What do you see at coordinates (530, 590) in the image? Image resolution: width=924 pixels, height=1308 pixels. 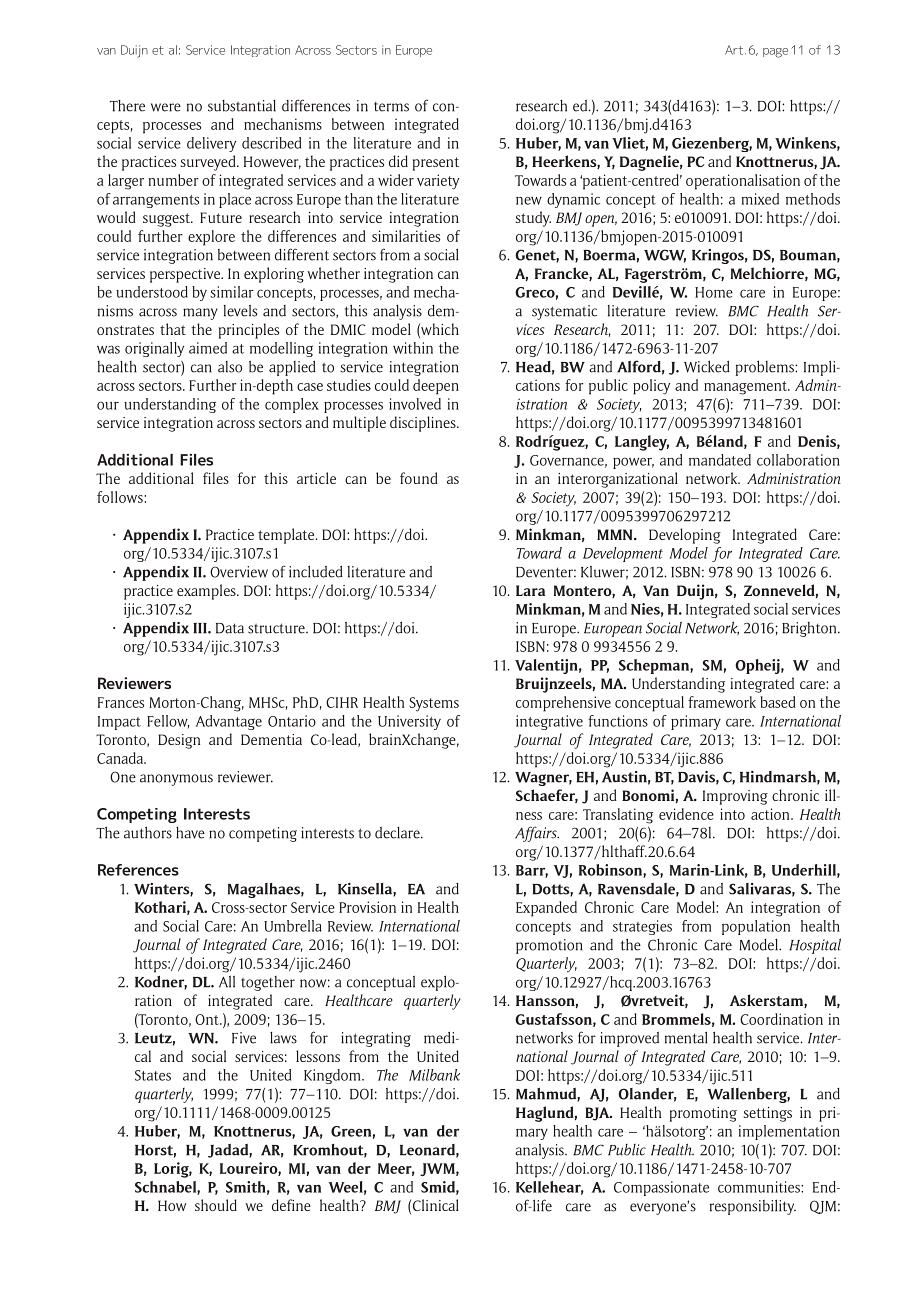 I see `Lara` at bounding box center [530, 590].
